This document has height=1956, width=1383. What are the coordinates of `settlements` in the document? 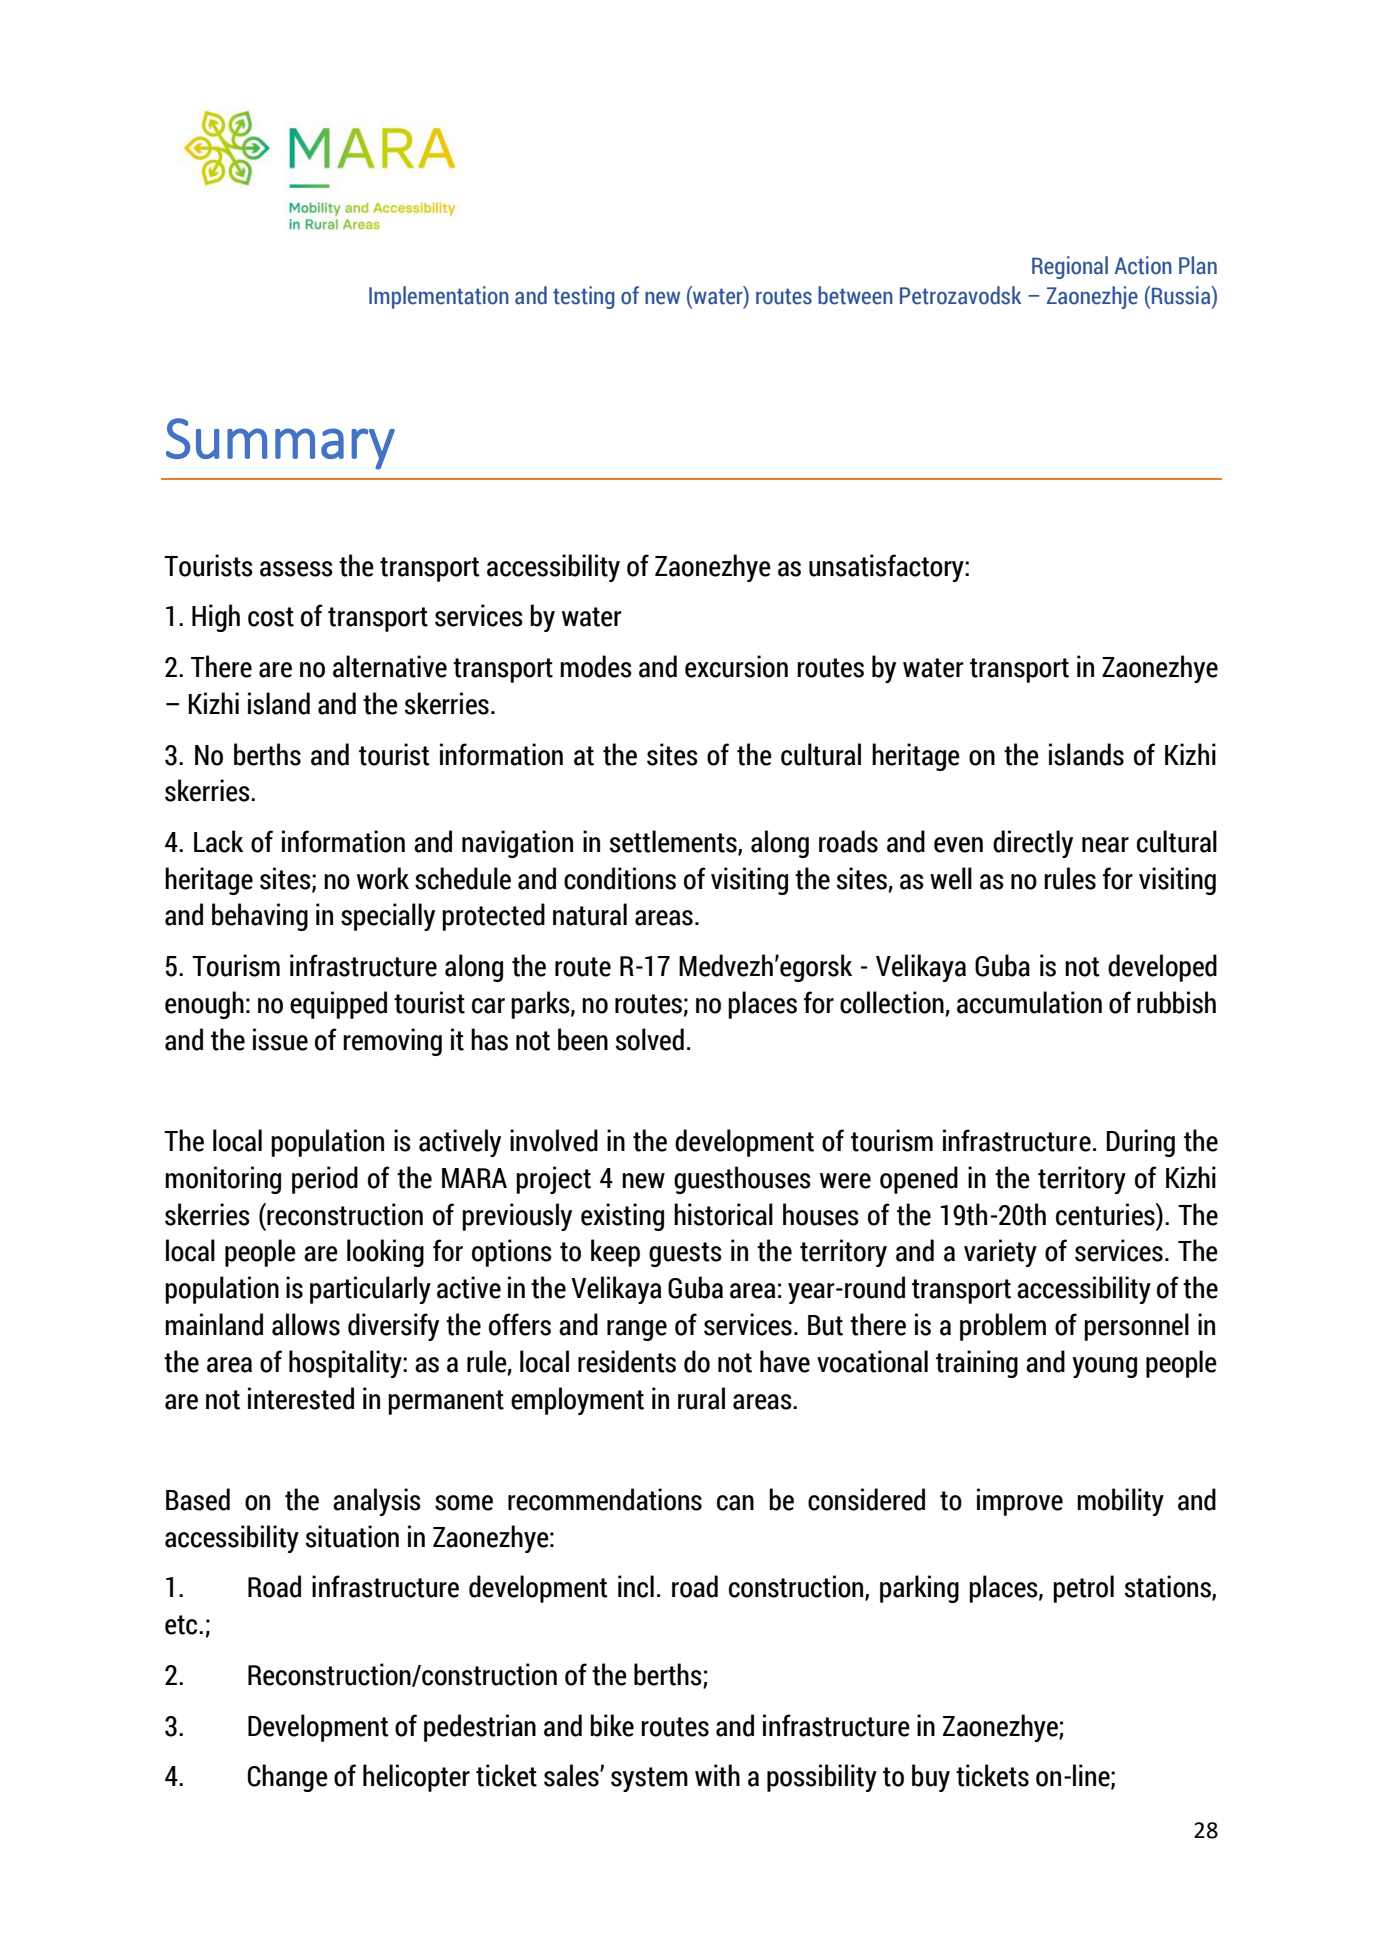 It's located at (674, 842).
